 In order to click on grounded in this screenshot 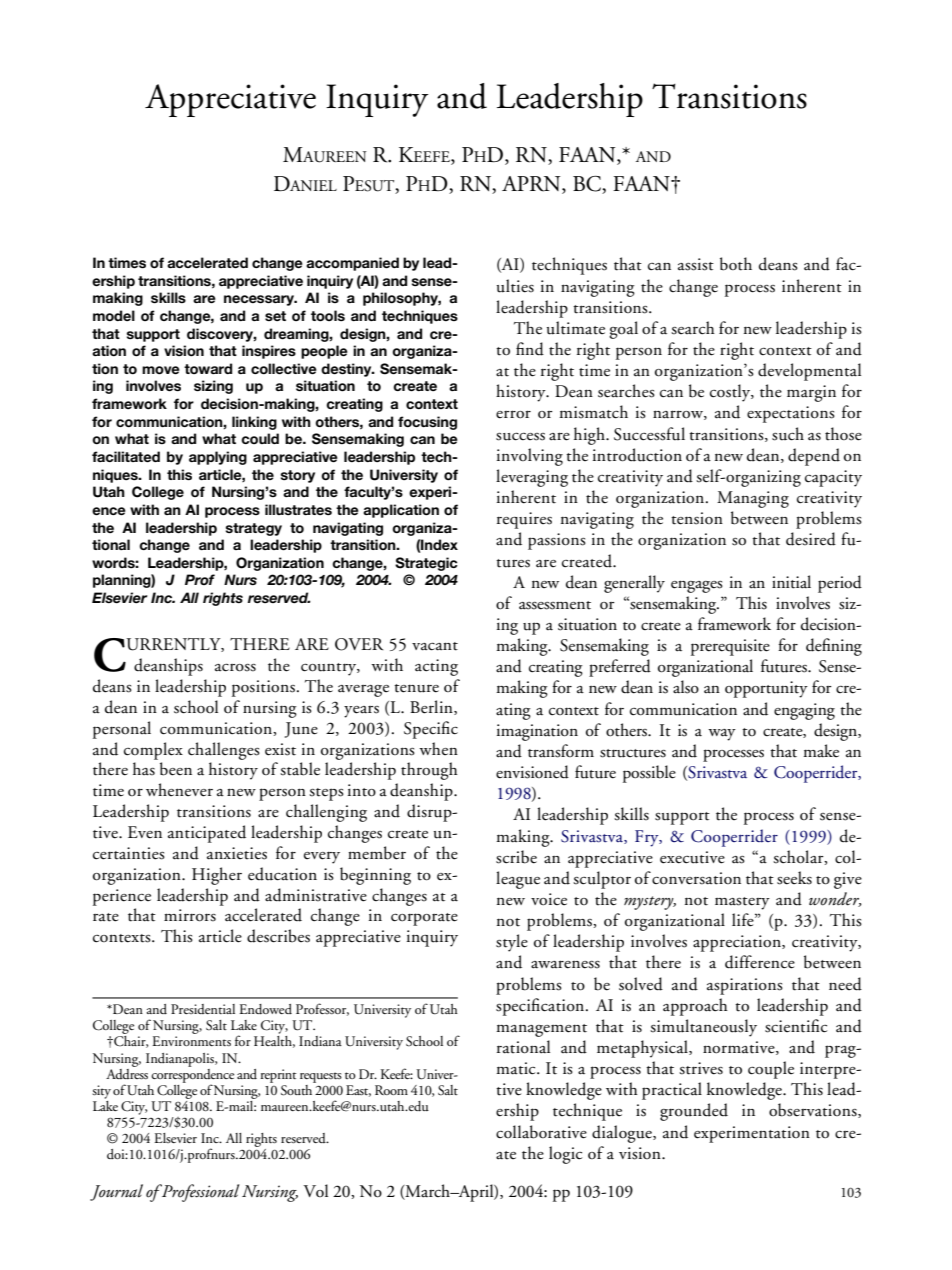, I will do `click(694, 1112)`.
